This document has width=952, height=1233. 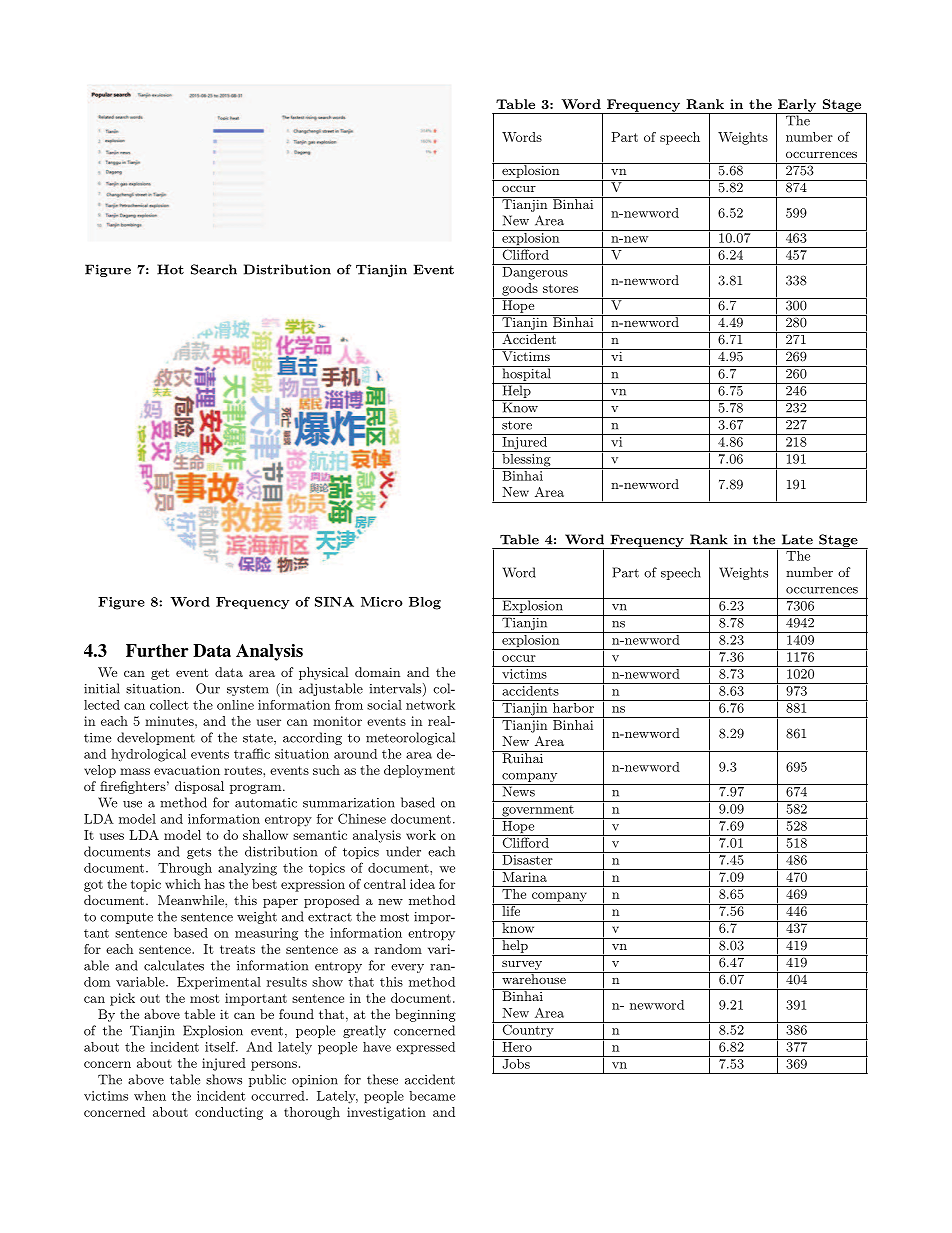 What do you see at coordinates (214, 269) in the document?
I see `Search` at bounding box center [214, 269].
